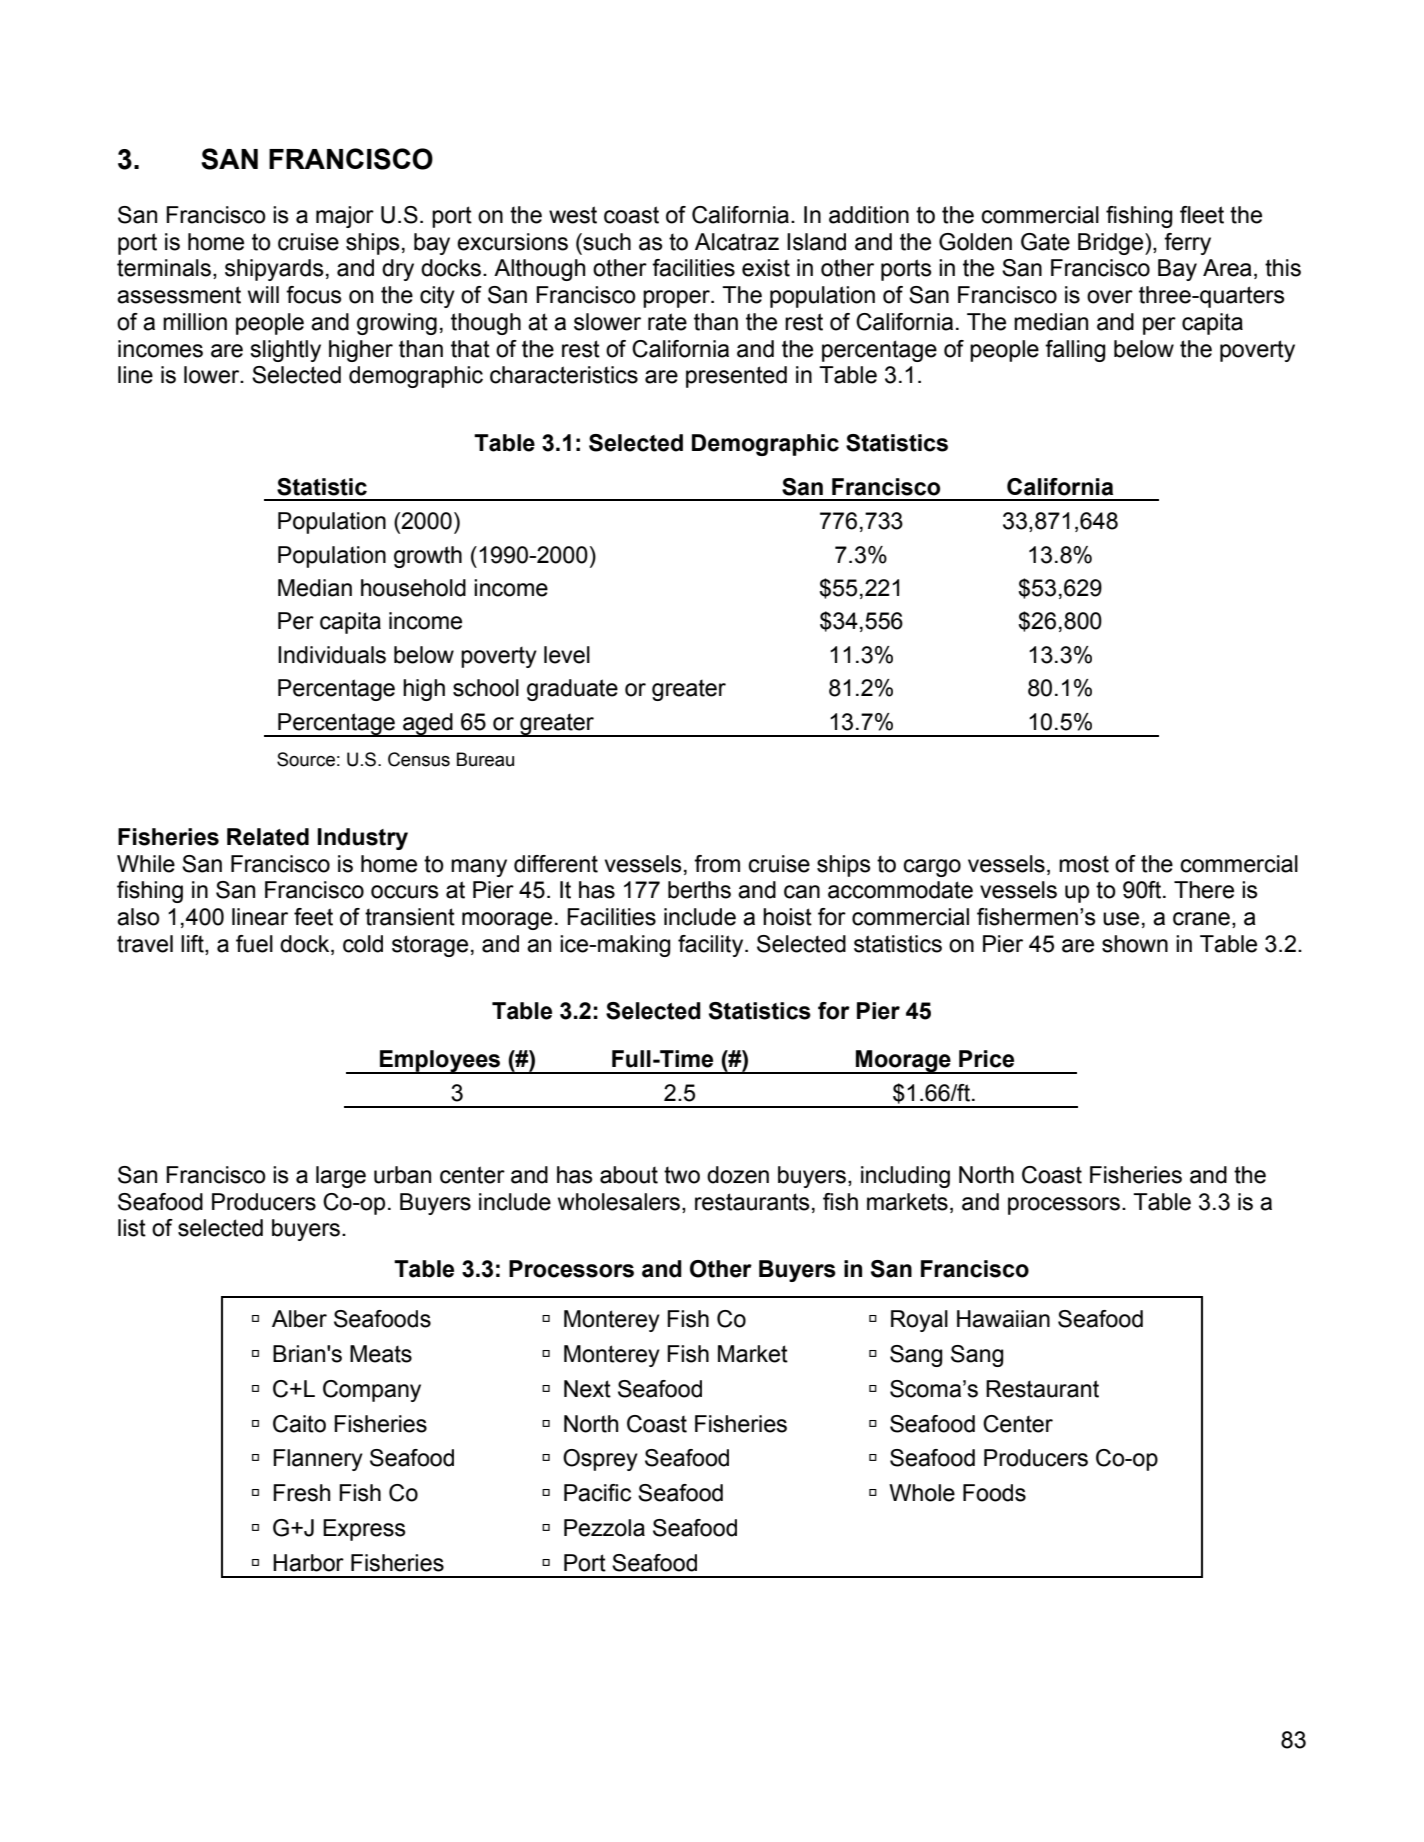  What do you see at coordinates (597, 1493) in the document?
I see `Pacific` at bounding box center [597, 1493].
